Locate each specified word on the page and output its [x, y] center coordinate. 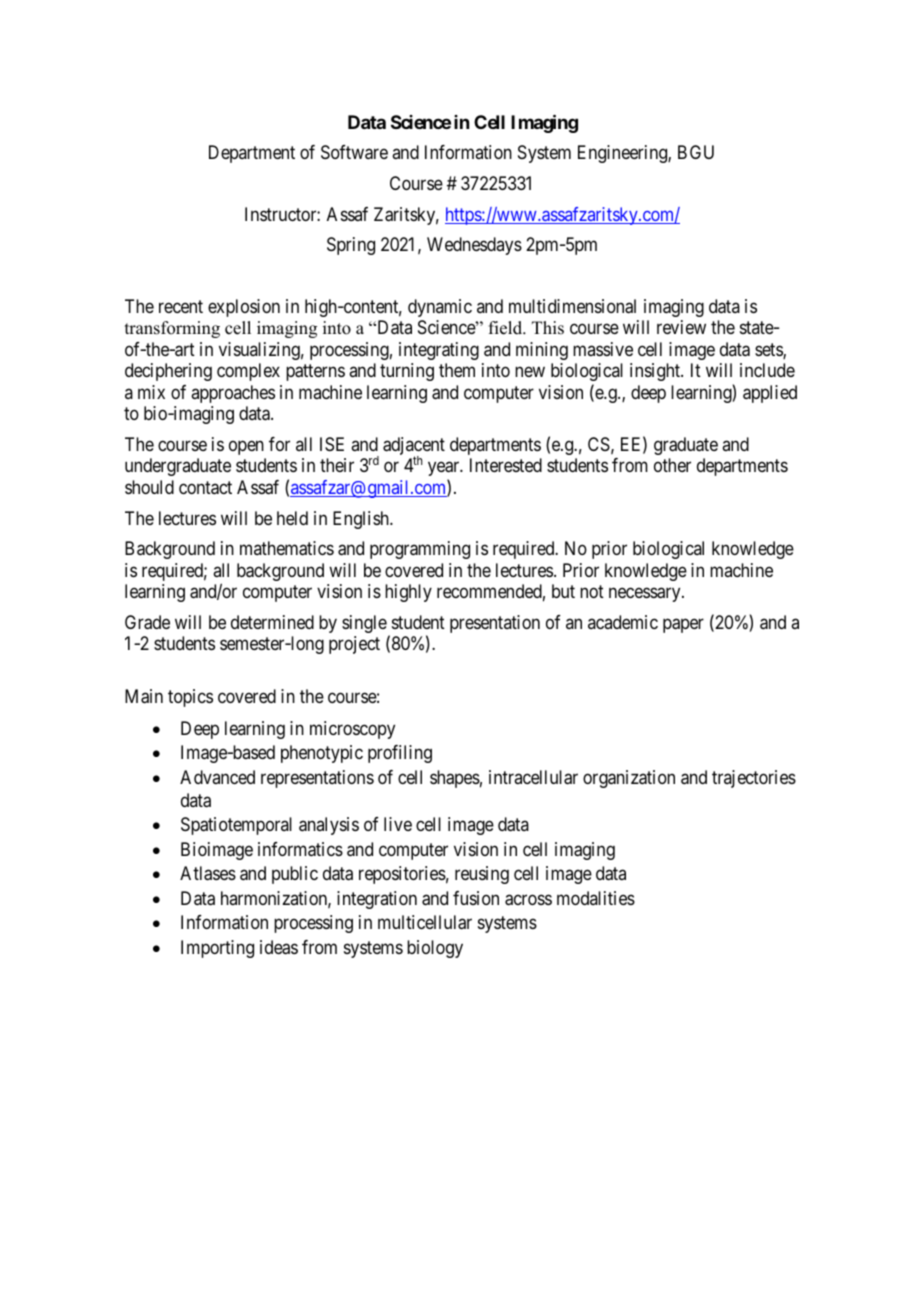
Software [354, 152]
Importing [217, 949]
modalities [596, 898]
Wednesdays [474, 246]
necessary [646, 595]
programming [420, 550]
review [681, 327]
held [292, 518]
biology [435, 949]
